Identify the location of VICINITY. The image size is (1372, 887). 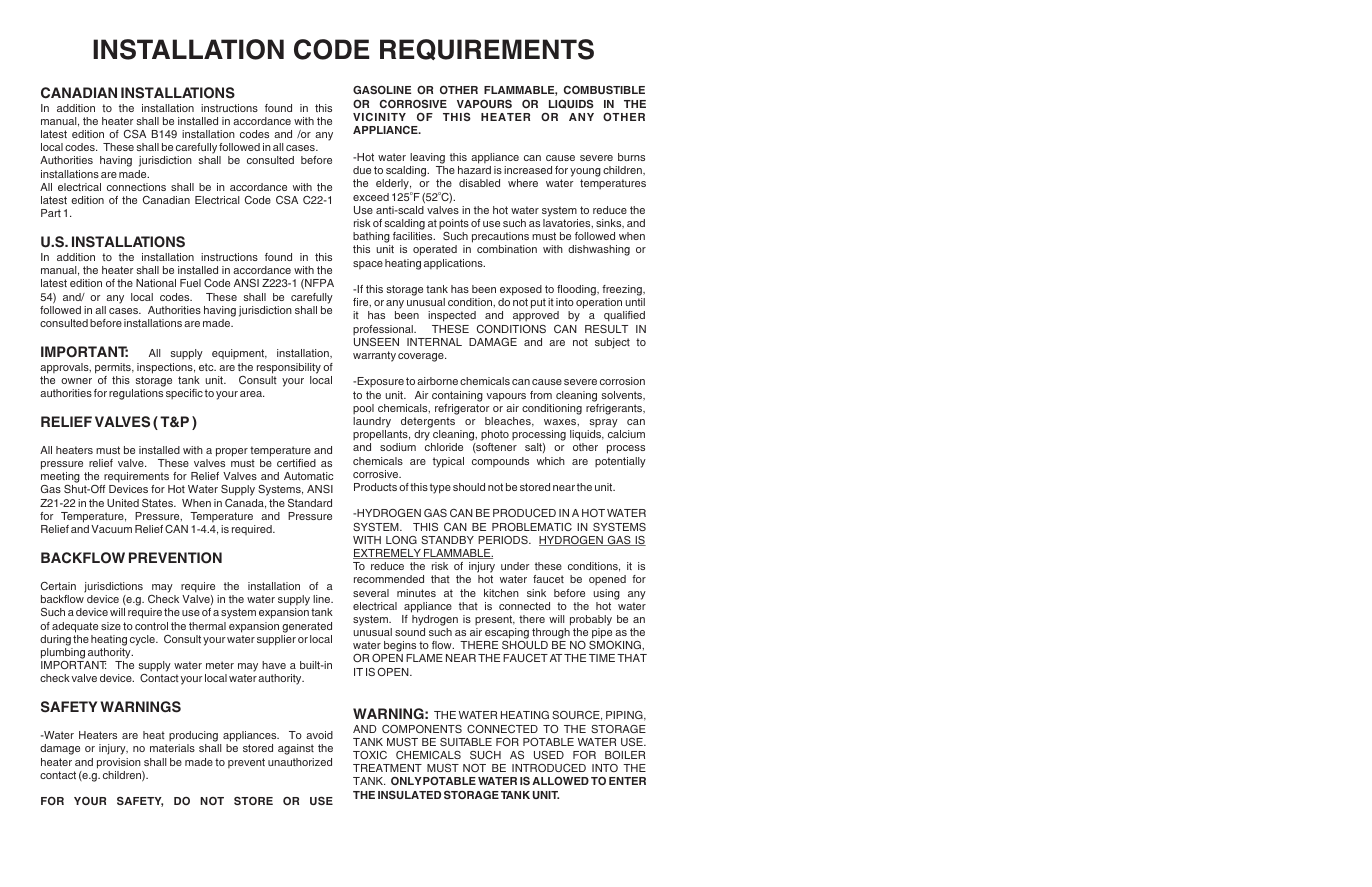
(379, 117).
